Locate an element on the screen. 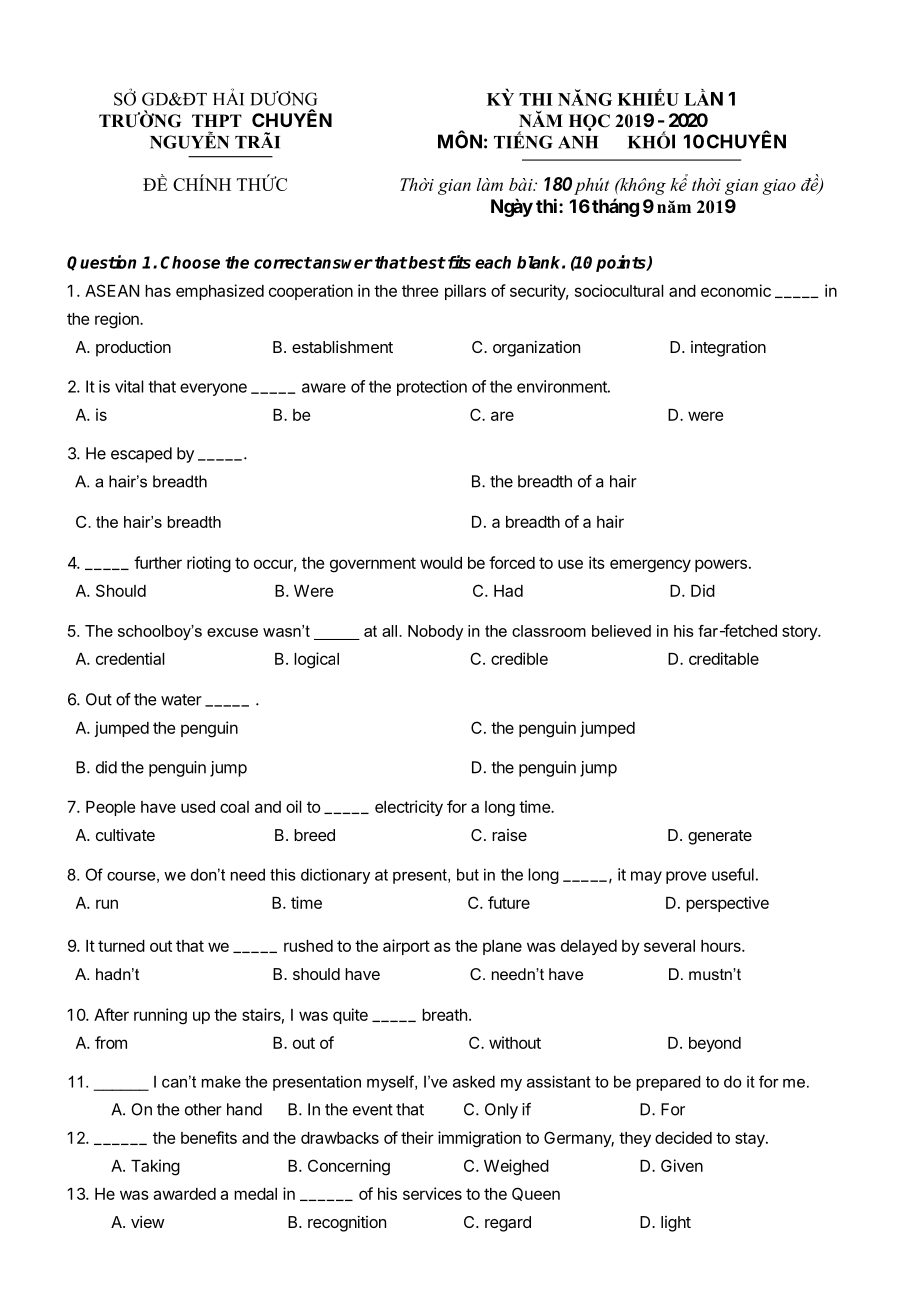  ANH is located at coordinates (578, 142).
